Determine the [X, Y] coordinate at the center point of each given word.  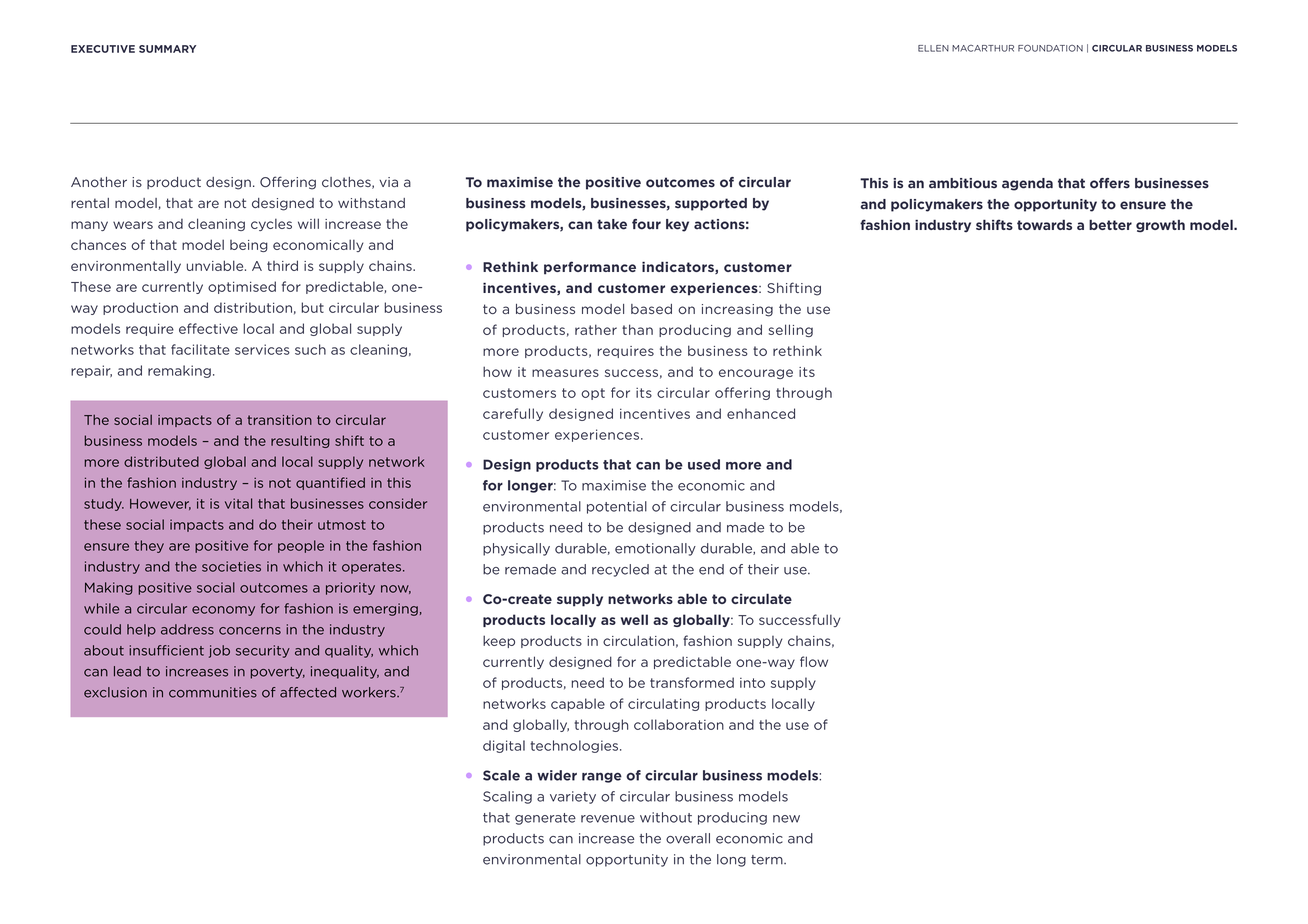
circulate [761, 598]
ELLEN [933, 48]
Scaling [507, 797]
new [786, 819]
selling [791, 330]
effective [208, 328]
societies [231, 566]
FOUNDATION [1050, 48]
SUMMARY [167, 49]
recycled [620, 570]
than [637, 329]
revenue [608, 819]
